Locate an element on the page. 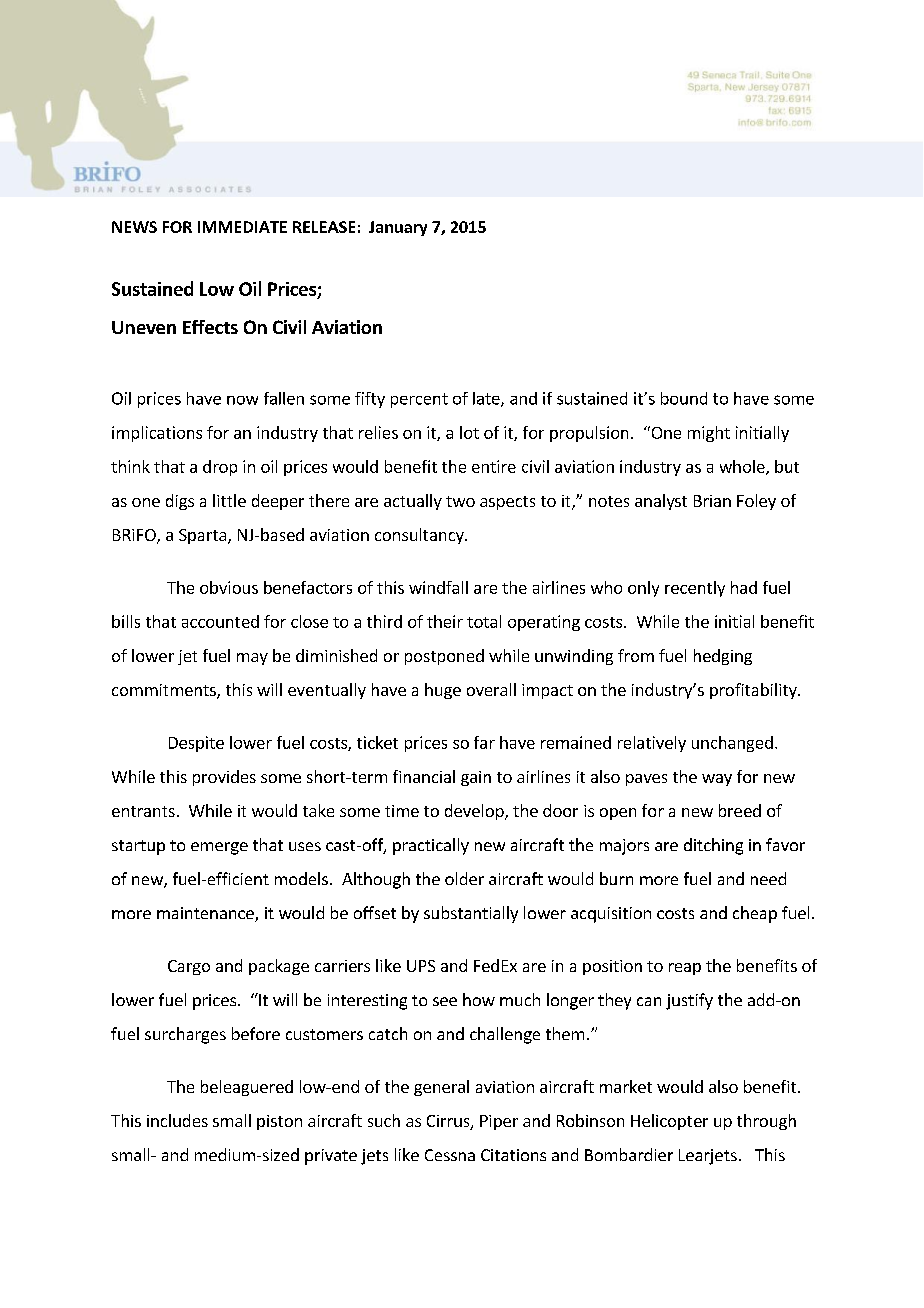 This document has height=1308, width=924. includes is located at coordinates (177, 1120).
